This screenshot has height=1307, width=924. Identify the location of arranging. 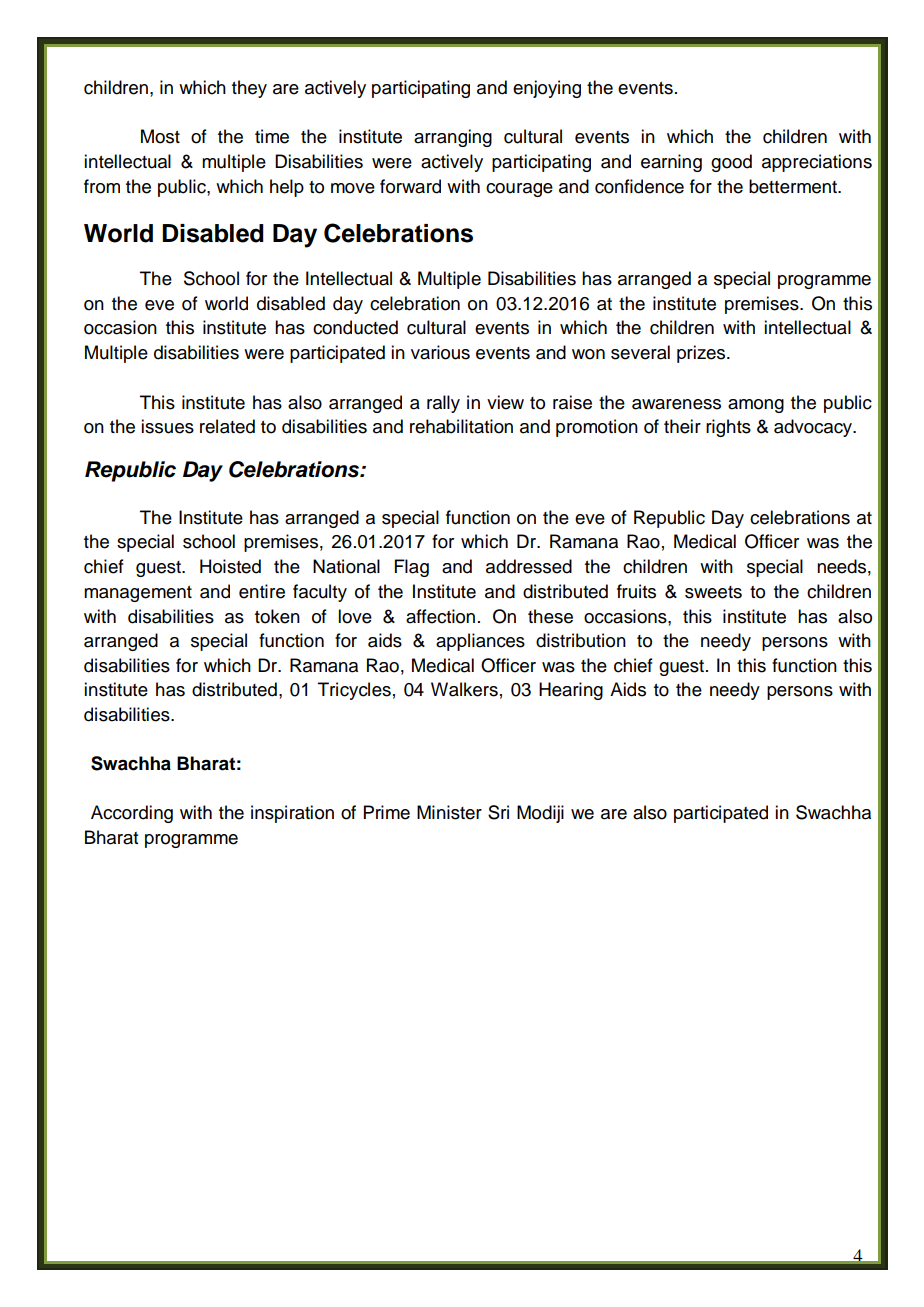
(453, 138).
